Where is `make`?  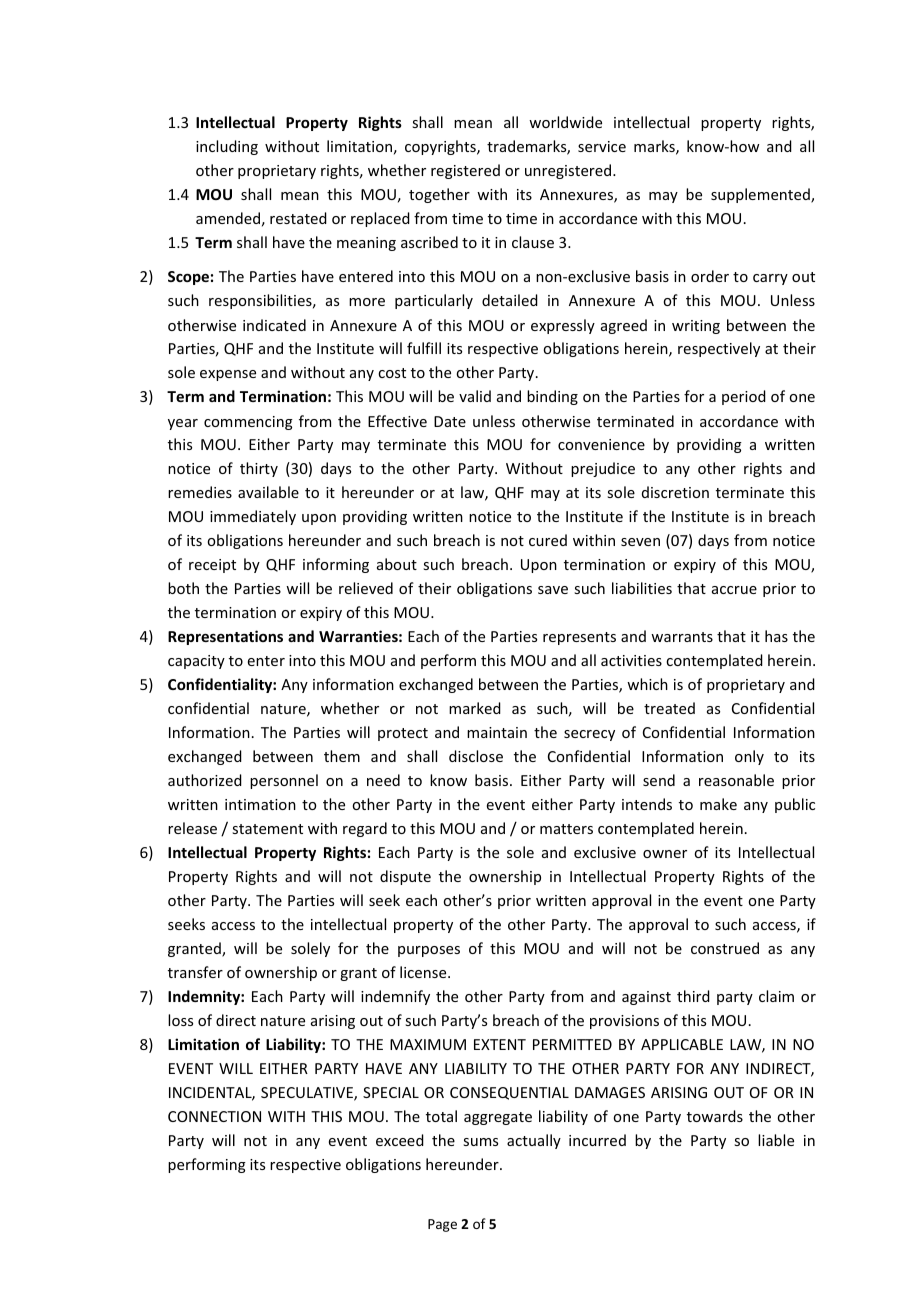
make is located at coordinates (718, 804).
